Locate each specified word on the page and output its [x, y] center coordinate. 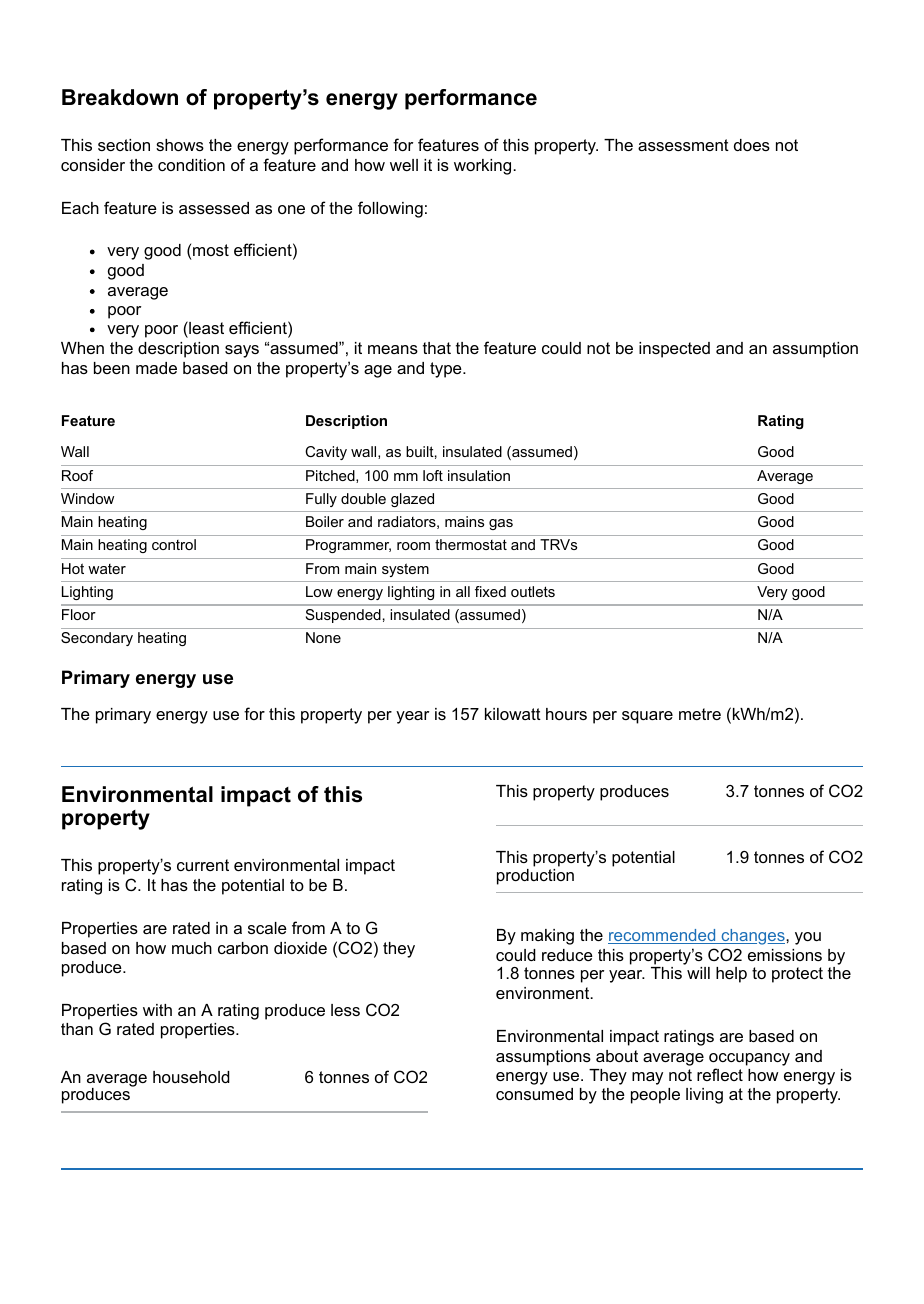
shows [180, 145]
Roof [77, 475]
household [191, 1077]
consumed [534, 1094]
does [752, 145]
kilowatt [513, 714]
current [203, 865]
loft [433, 475]
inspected [674, 350]
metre [700, 714]
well [404, 165]
